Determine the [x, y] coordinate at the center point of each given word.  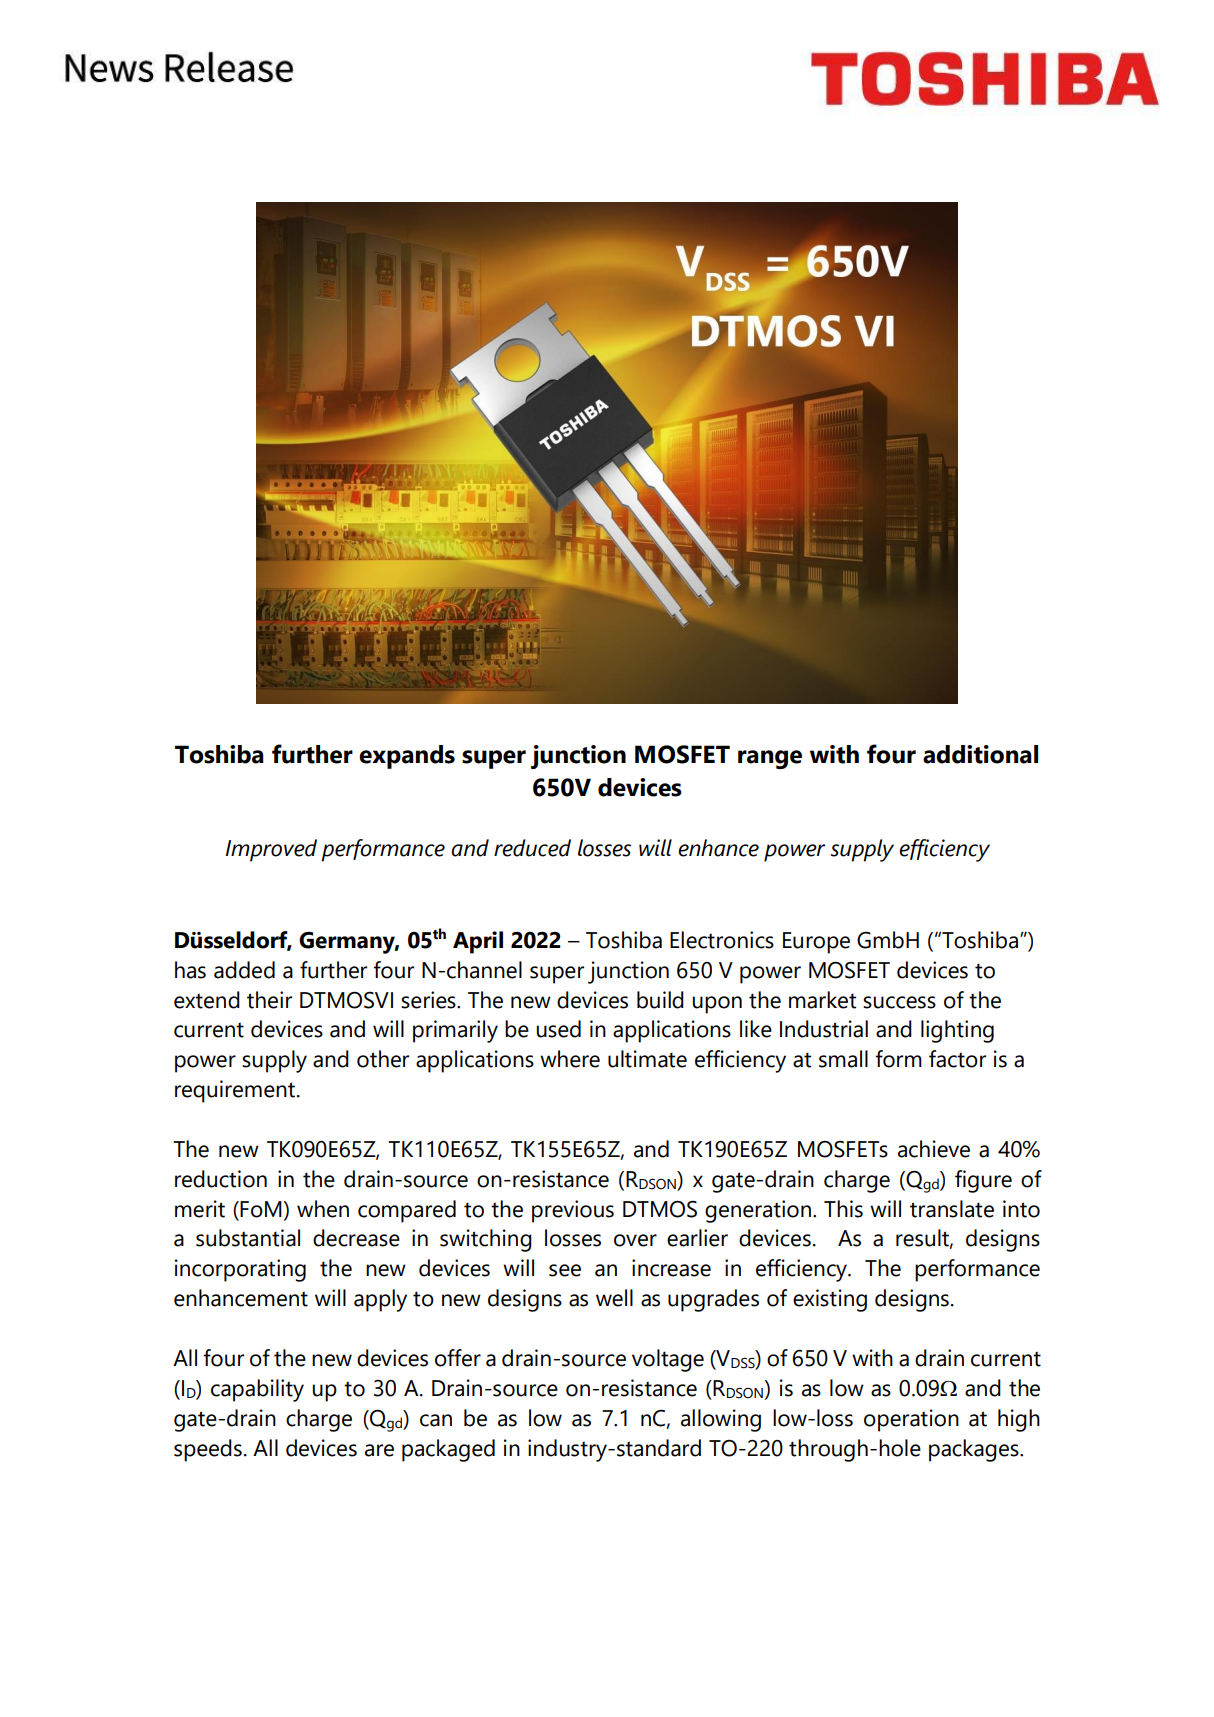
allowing [721, 1420]
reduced [532, 848]
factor [957, 1059]
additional [980, 754]
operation [911, 1420]
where [570, 1059]
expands [407, 757]
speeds [208, 1450]
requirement [235, 1091]
